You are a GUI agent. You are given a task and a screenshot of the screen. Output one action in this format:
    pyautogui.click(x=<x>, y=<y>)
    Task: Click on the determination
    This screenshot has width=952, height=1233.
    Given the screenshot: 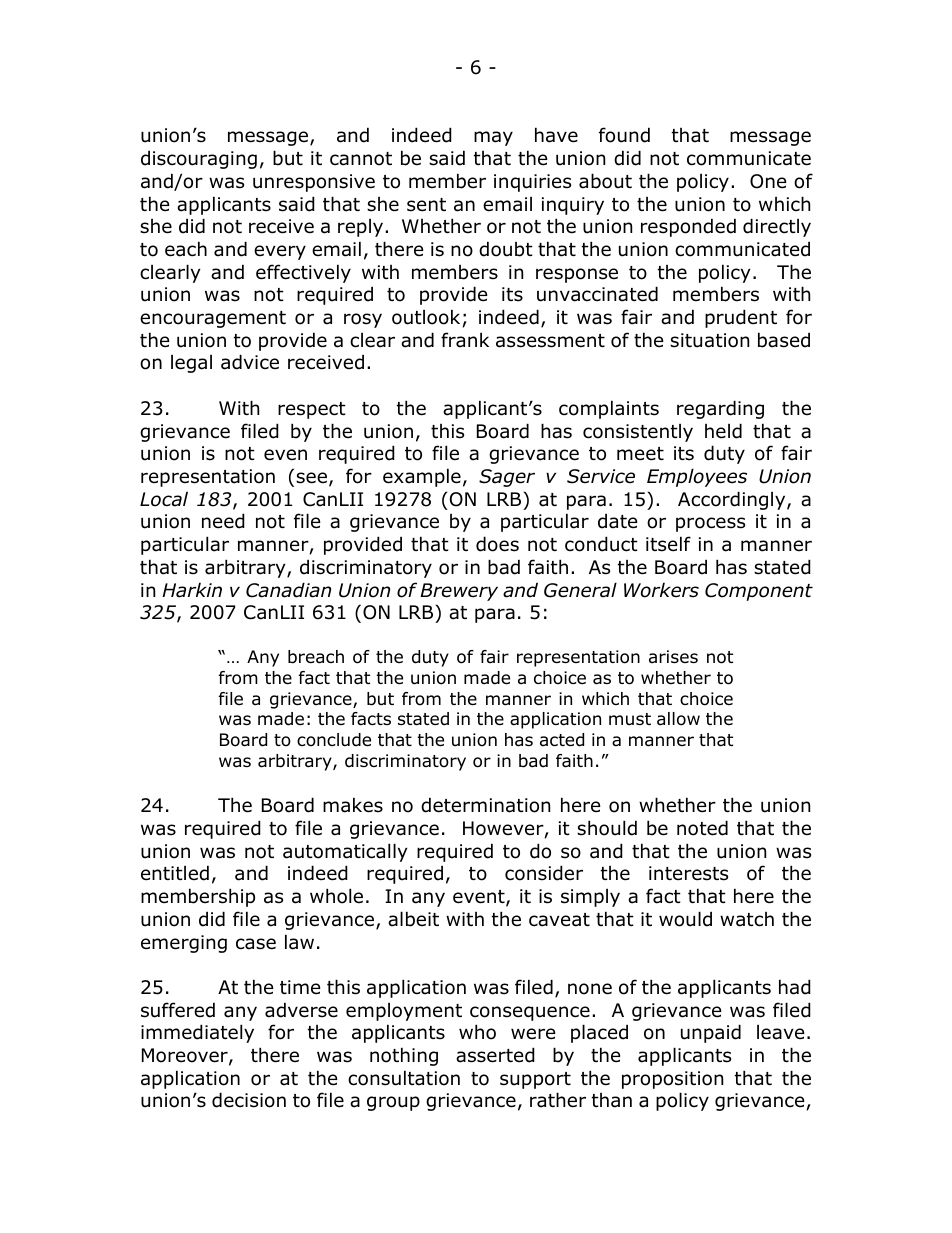 What is the action you would take?
    pyautogui.click(x=485, y=805)
